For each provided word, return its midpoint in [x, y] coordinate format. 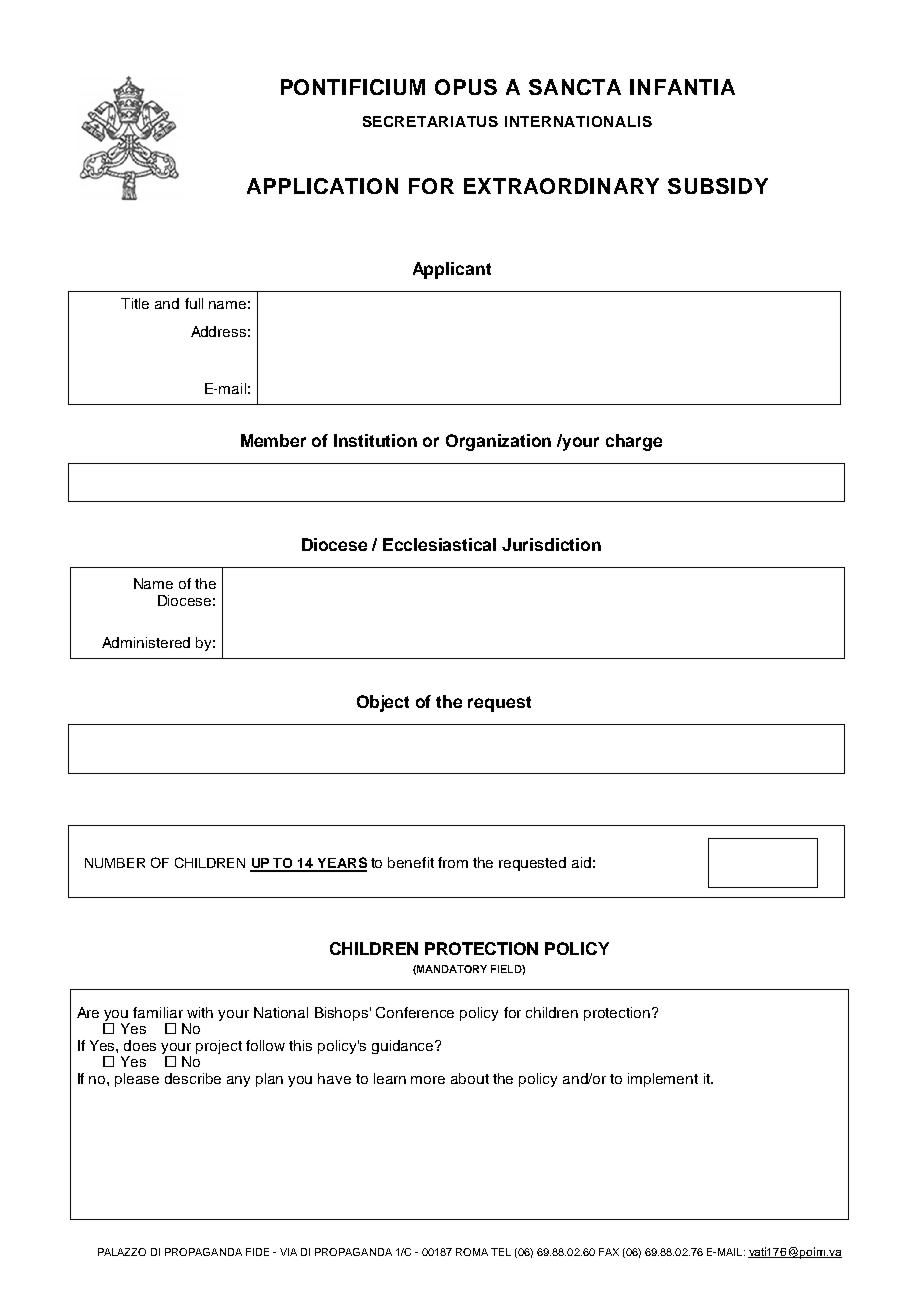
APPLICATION [322, 186]
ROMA [472, 1252]
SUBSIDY [718, 186]
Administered [146, 642]
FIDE [257, 1252]
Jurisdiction [551, 544]
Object [383, 703]
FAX [609, 1252]
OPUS [466, 87]
